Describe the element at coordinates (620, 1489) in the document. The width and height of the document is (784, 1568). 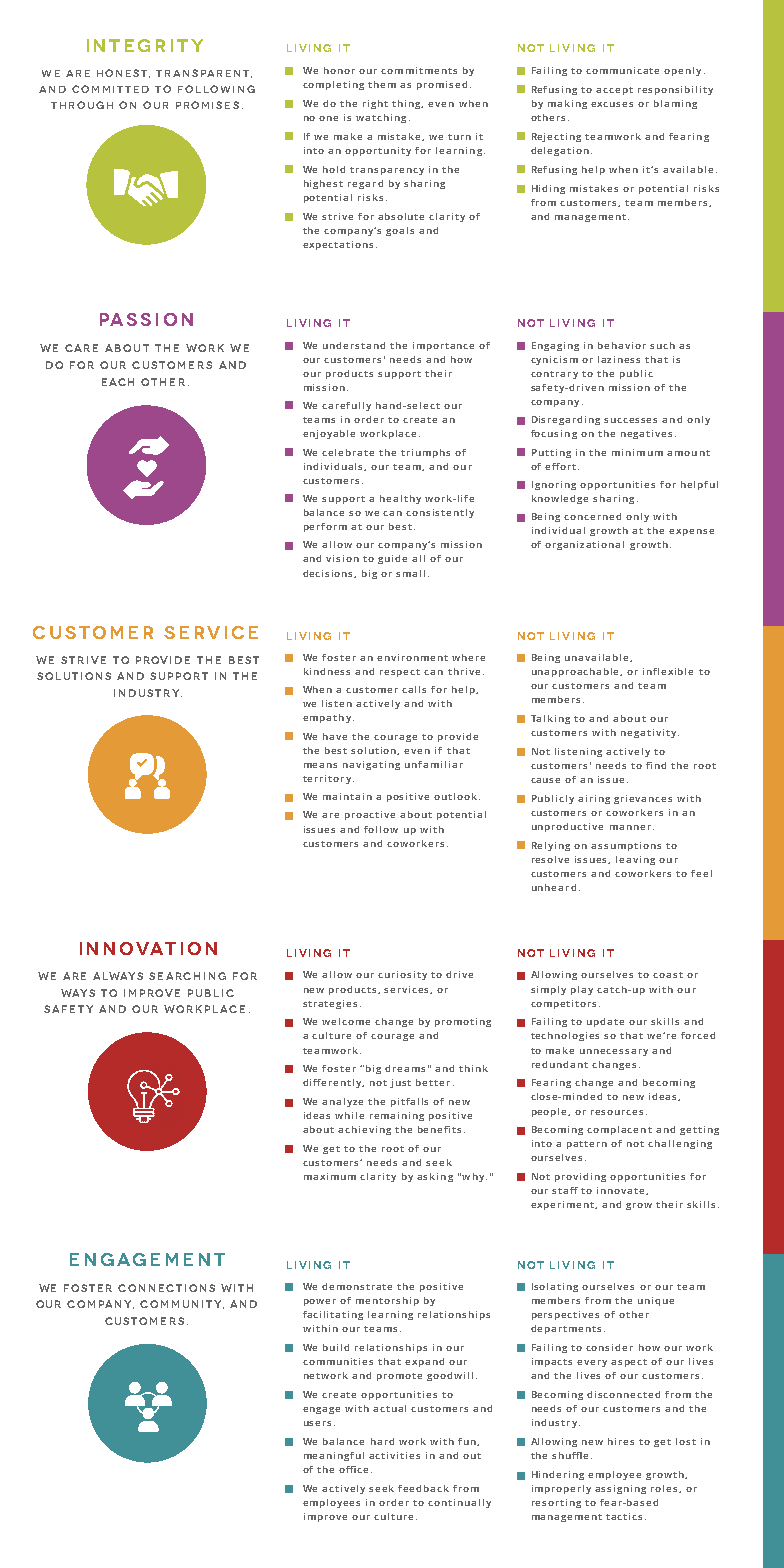
I see `assigning` at that location.
